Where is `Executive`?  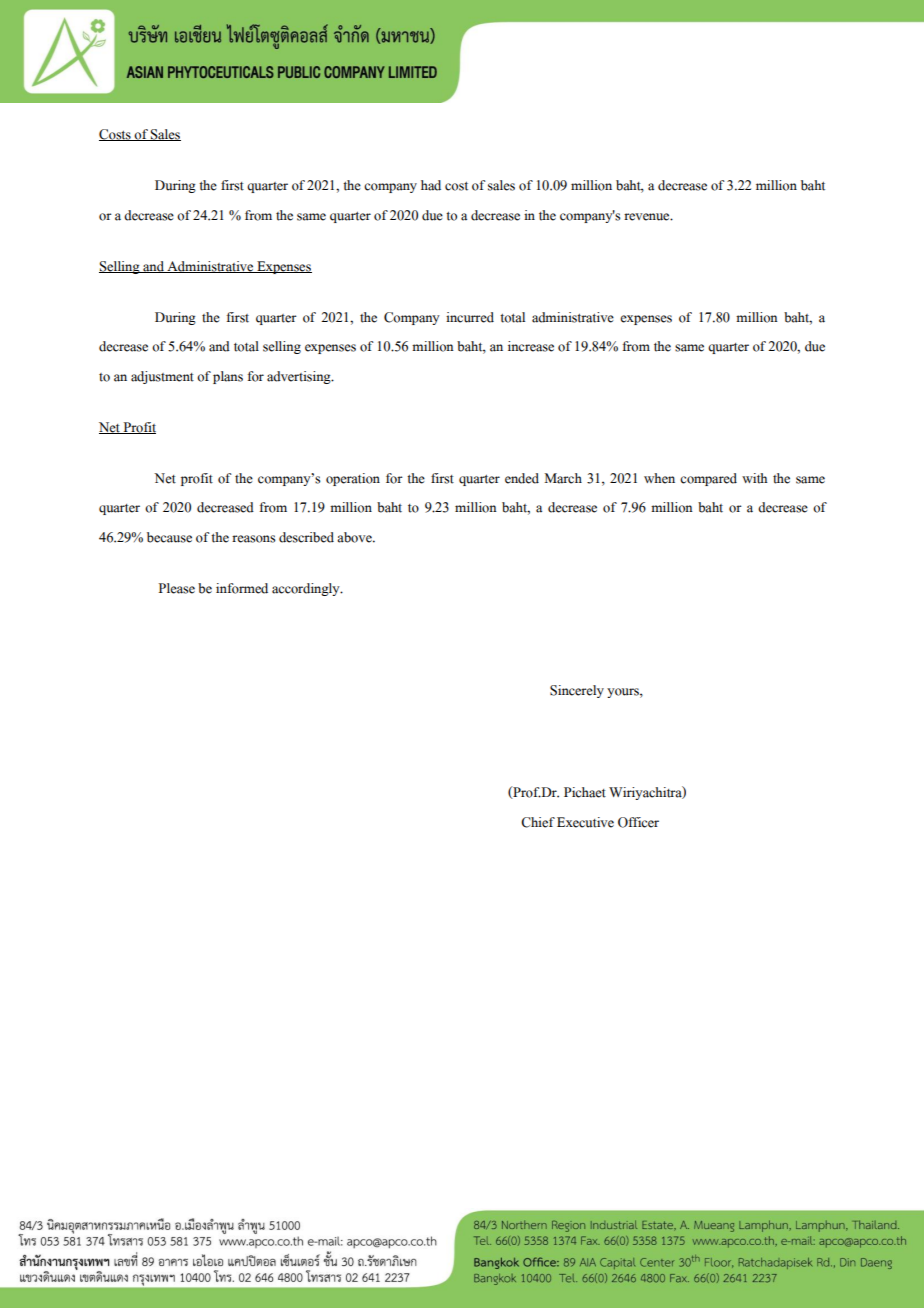 Executive is located at coordinates (585, 822).
